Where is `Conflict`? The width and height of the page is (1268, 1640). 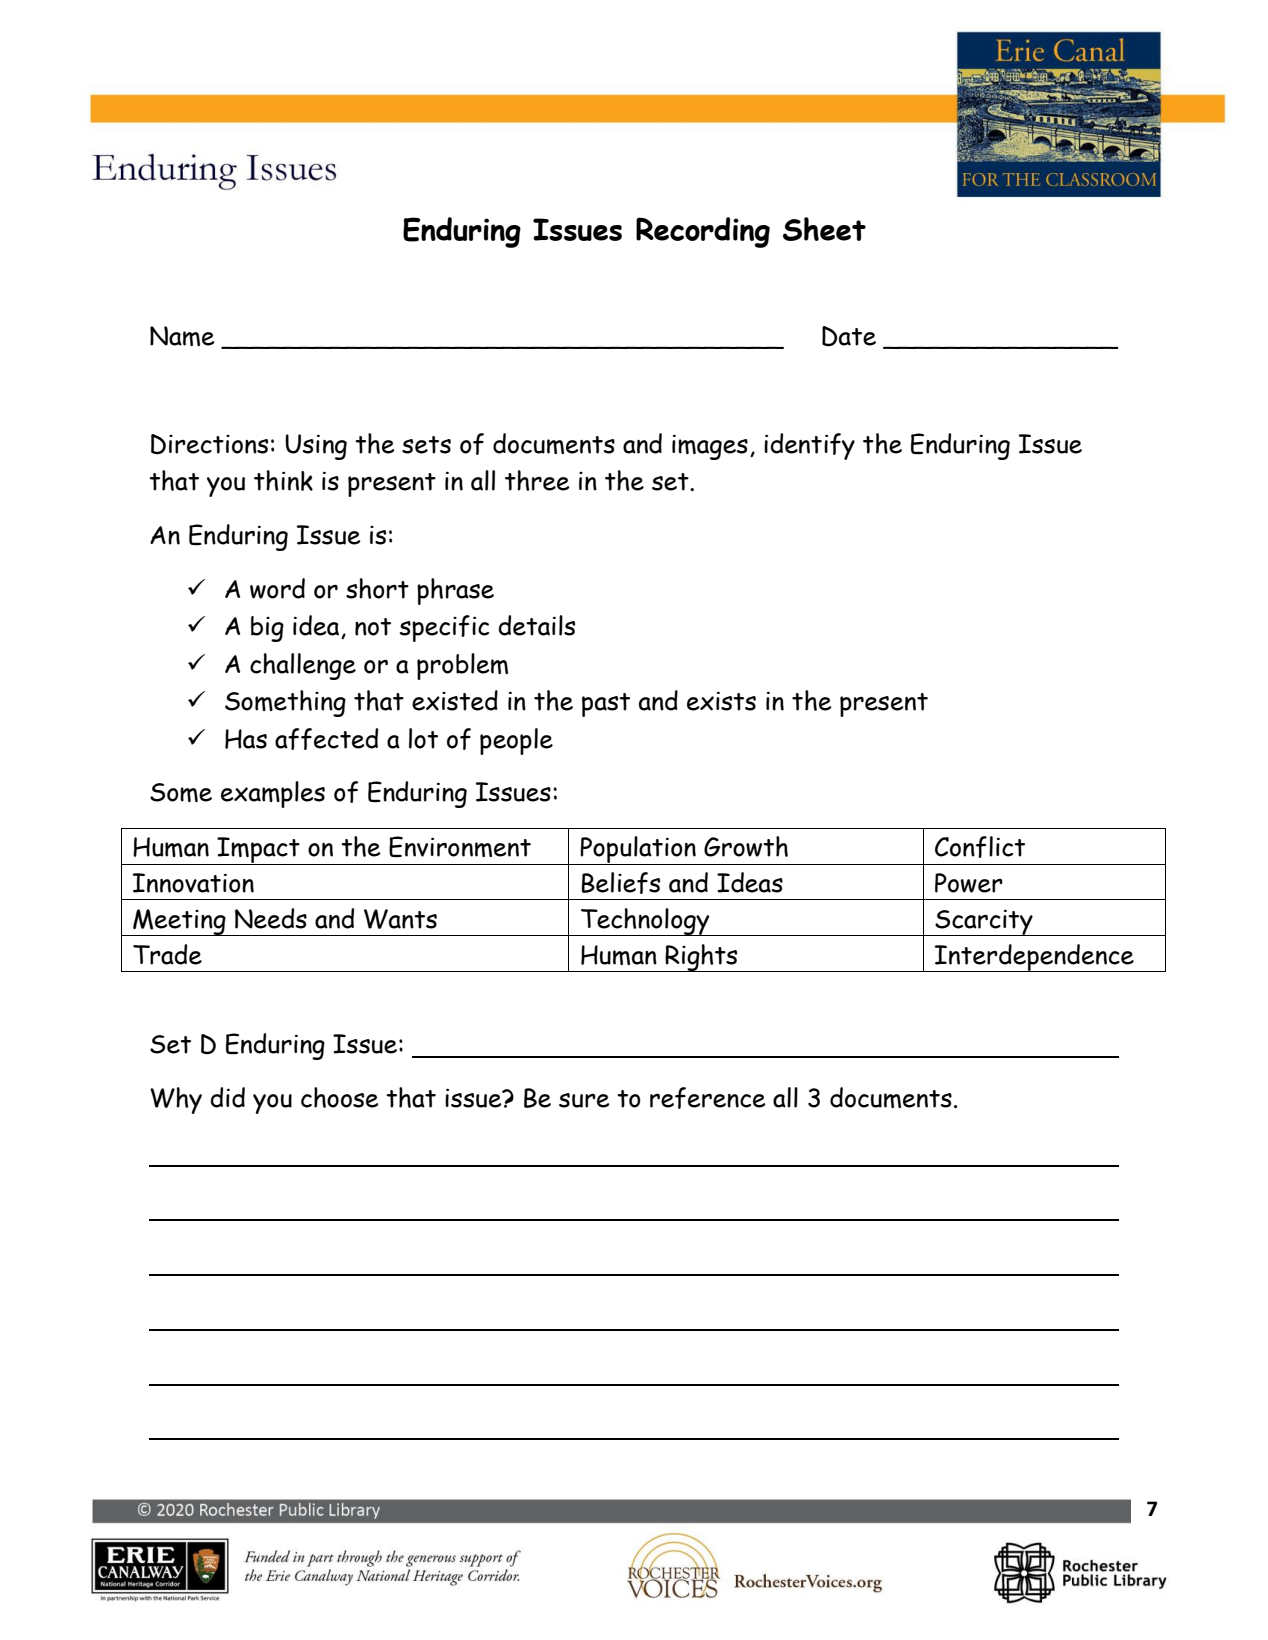 Conflict is located at coordinates (980, 847).
